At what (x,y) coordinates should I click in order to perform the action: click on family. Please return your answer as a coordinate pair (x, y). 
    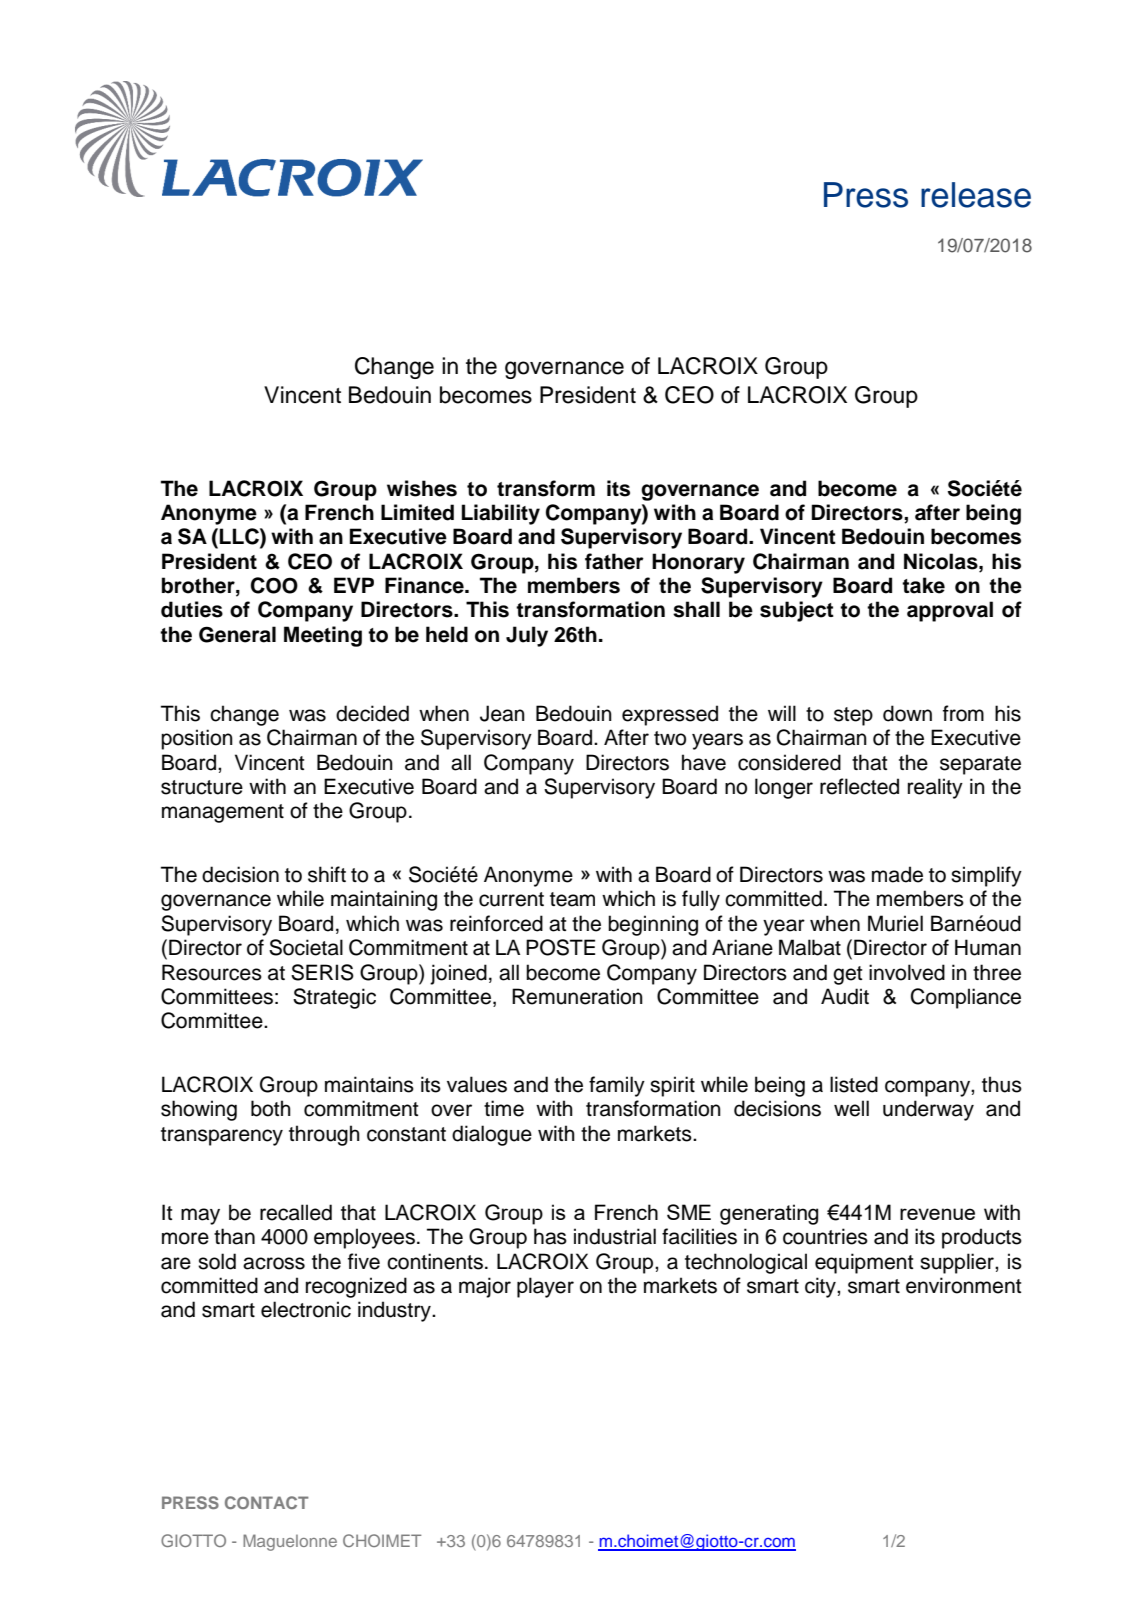
    Looking at the image, I should click on (617, 1086).
